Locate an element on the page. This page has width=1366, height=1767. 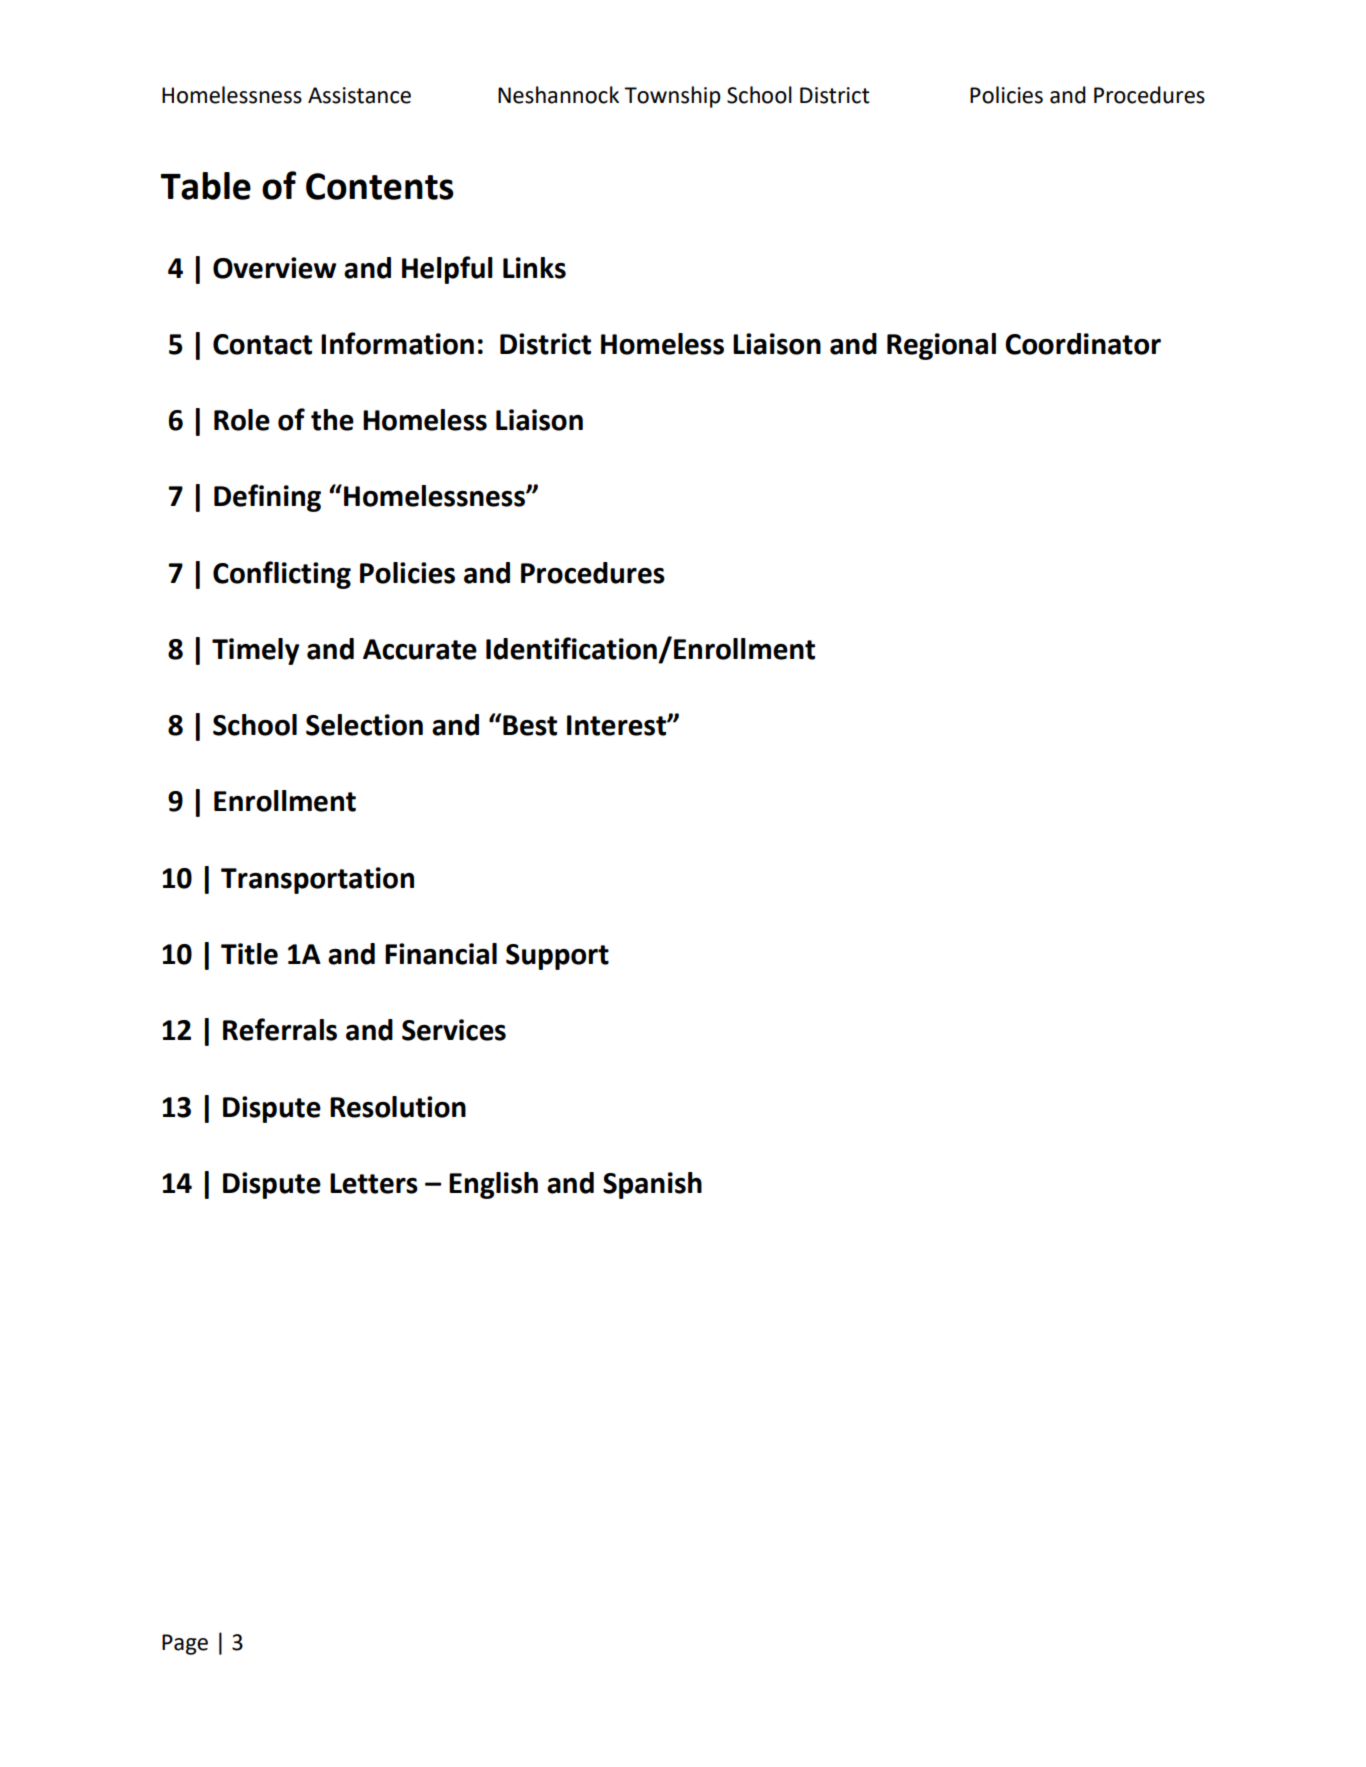
English is located at coordinates (493, 1185).
